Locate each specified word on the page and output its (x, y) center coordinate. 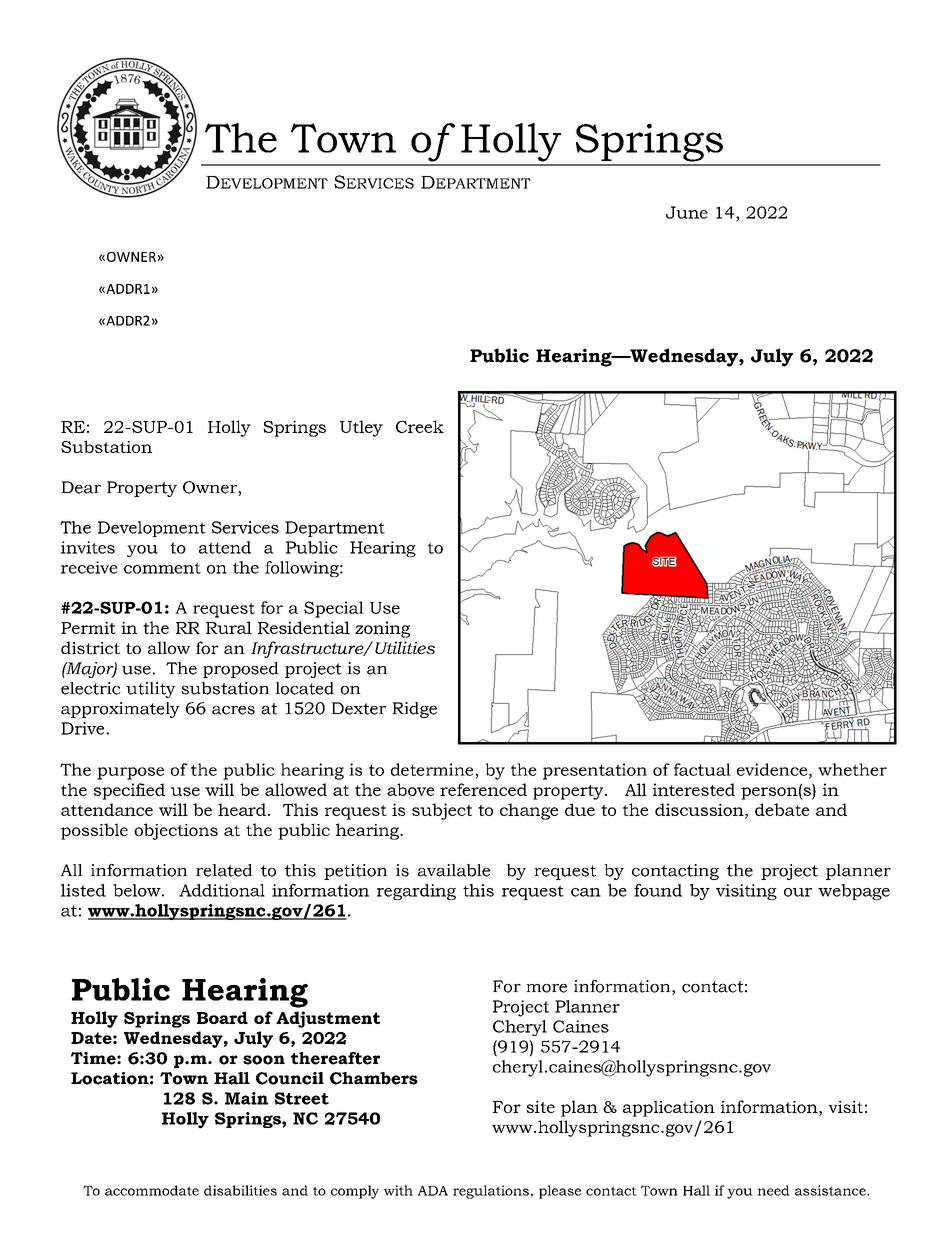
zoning (382, 629)
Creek (420, 426)
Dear (81, 487)
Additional (222, 890)
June (687, 212)
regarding (416, 892)
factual (702, 769)
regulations (491, 1192)
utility (151, 690)
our (798, 892)
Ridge (414, 710)
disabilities (240, 1190)
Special (334, 609)
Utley (361, 428)
